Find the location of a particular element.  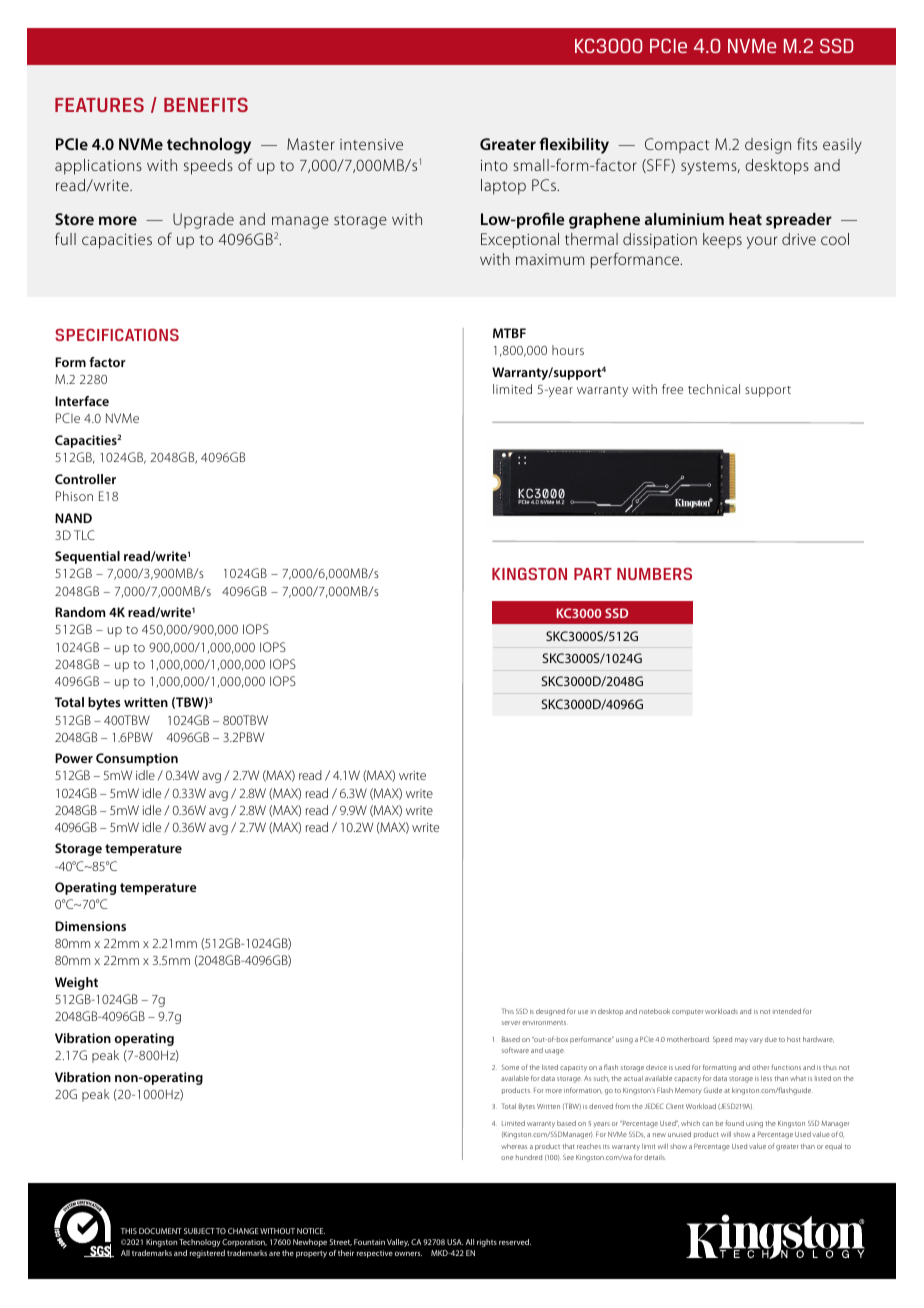

DOCUMENT is located at coordinates (160, 1231).
